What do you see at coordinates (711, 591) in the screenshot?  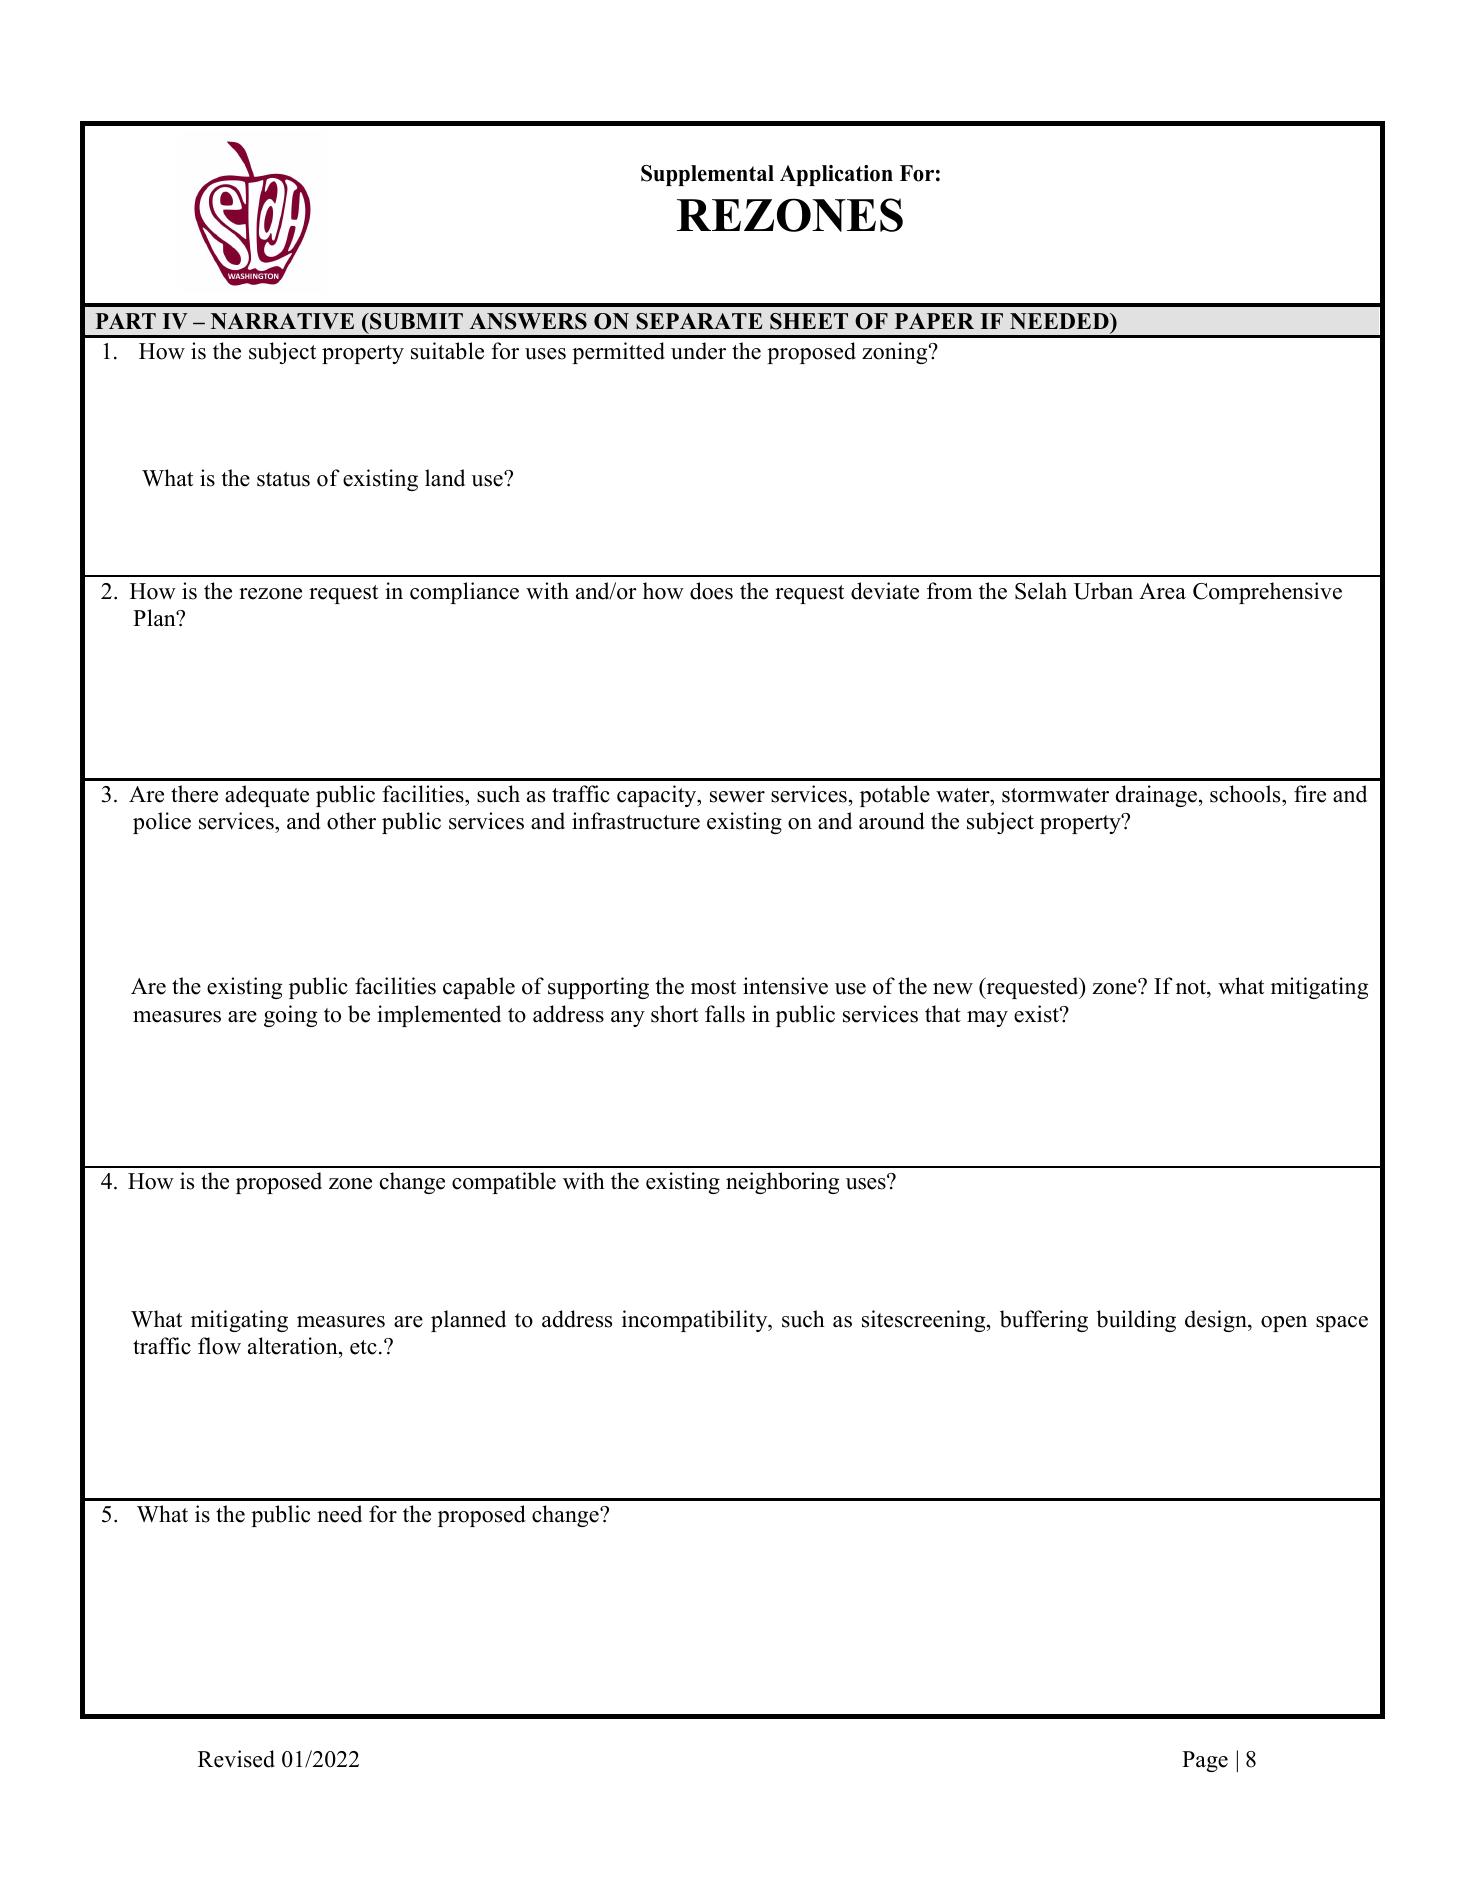 I see `does` at bounding box center [711, 591].
